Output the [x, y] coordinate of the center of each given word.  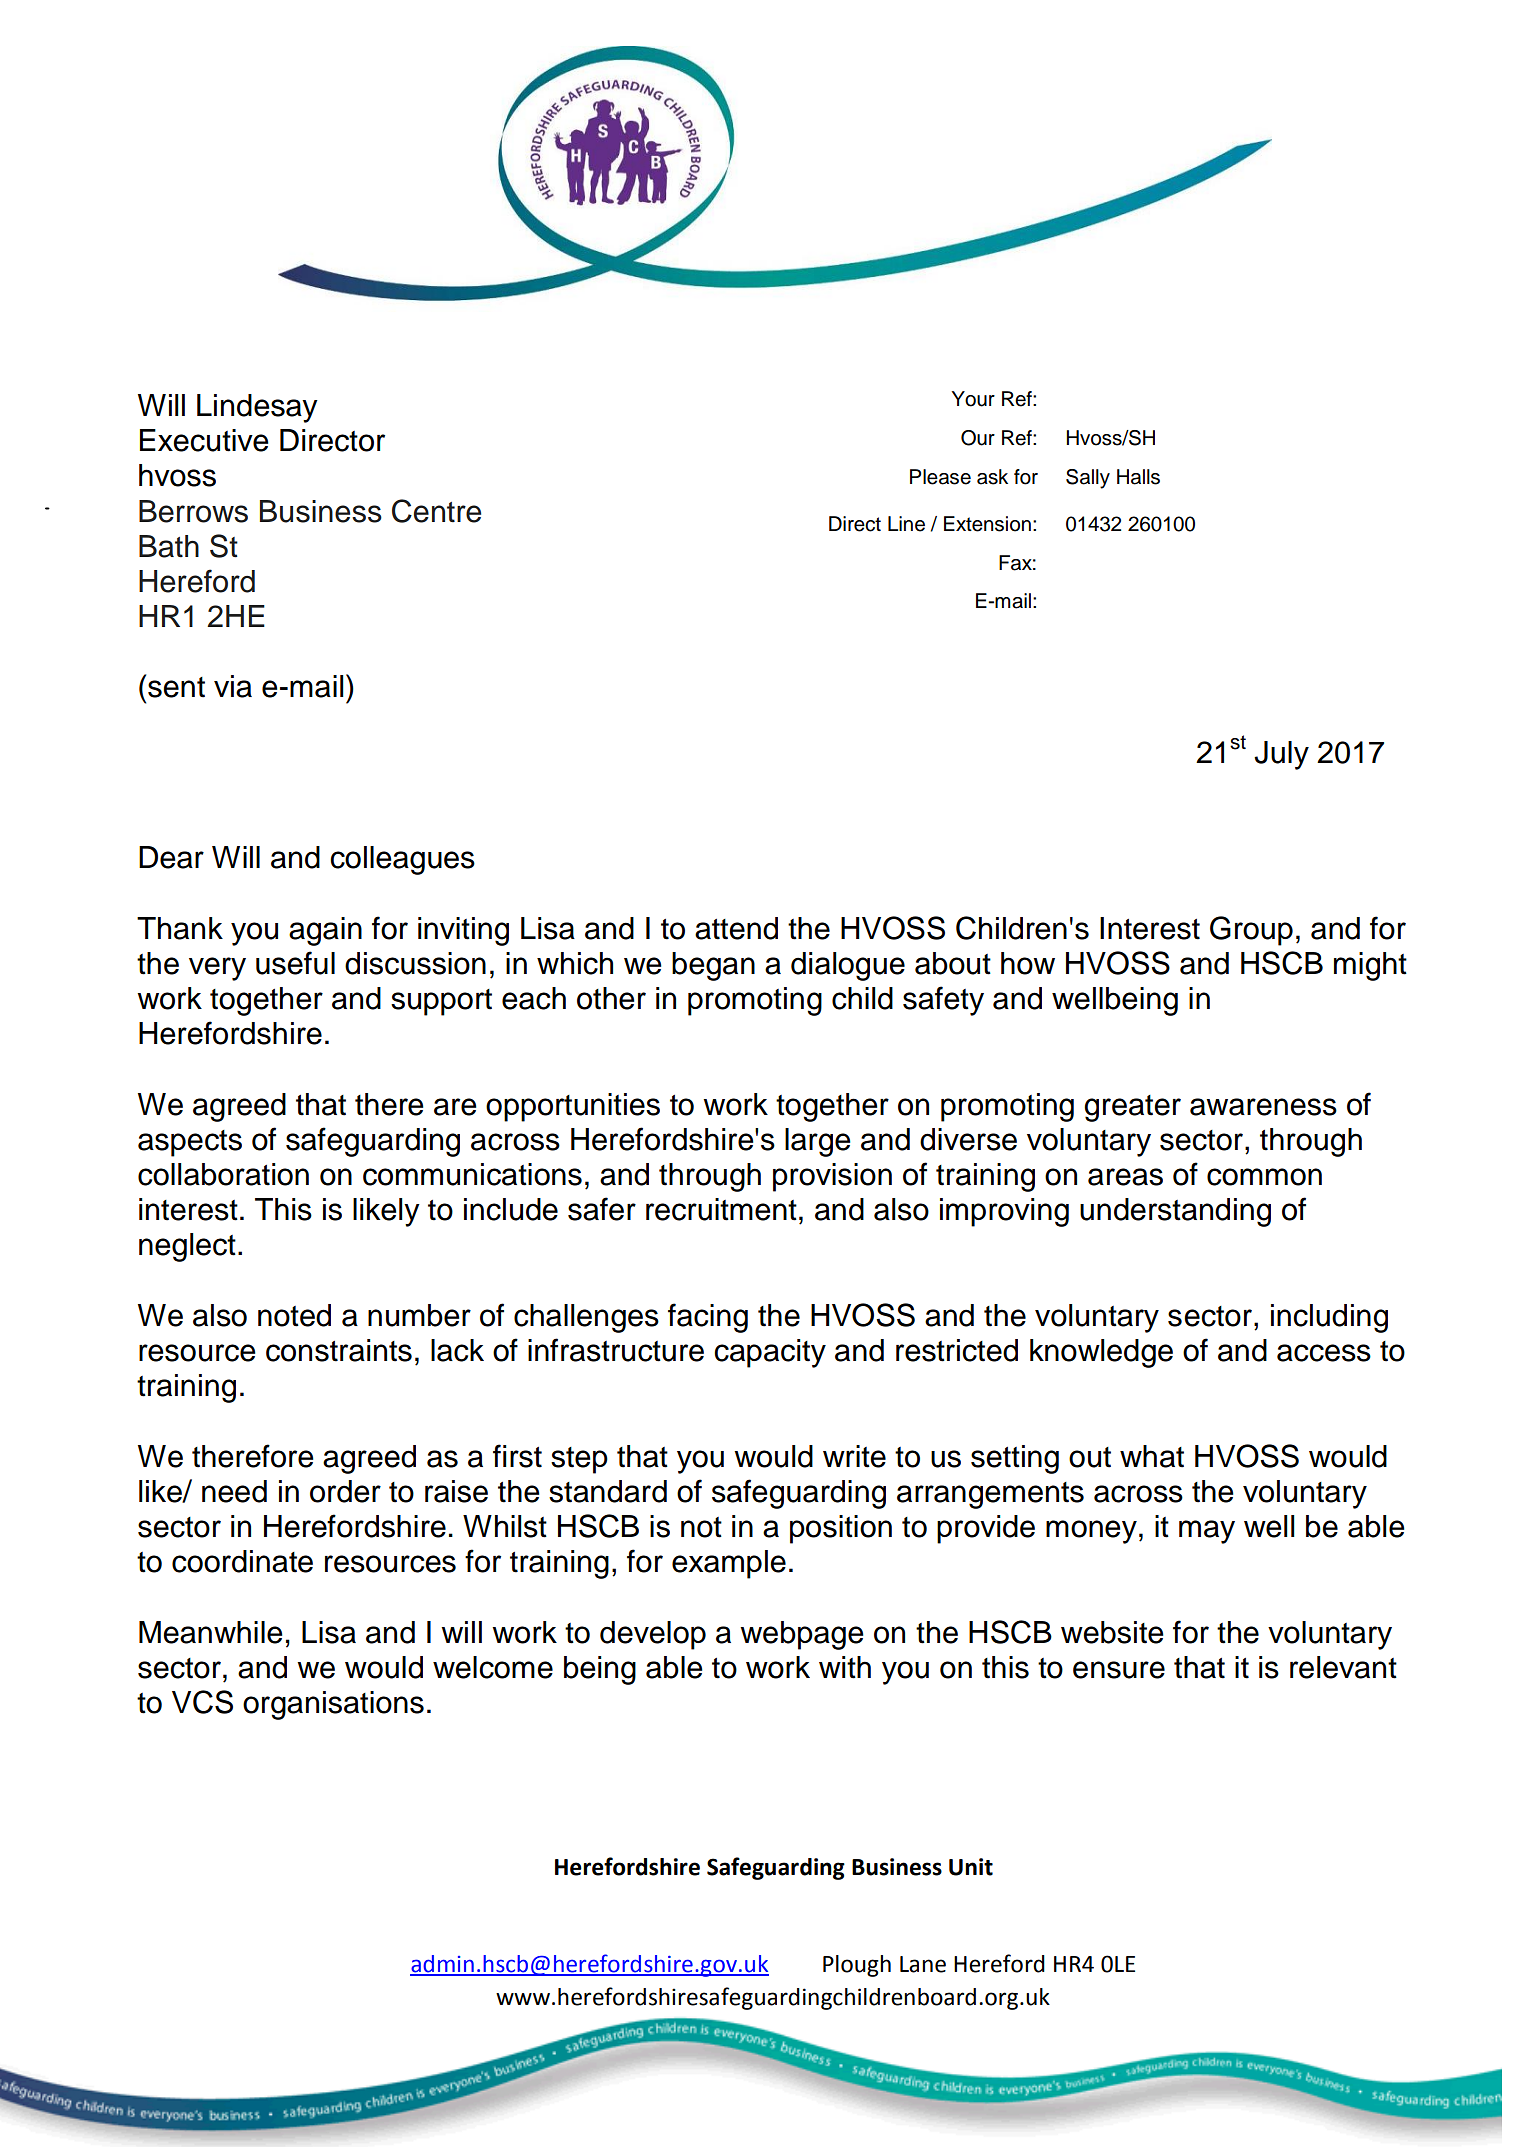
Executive [204, 440]
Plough [857, 1966]
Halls [1138, 477]
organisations [333, 1705]
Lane [923, 1964]
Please [940, 477]
